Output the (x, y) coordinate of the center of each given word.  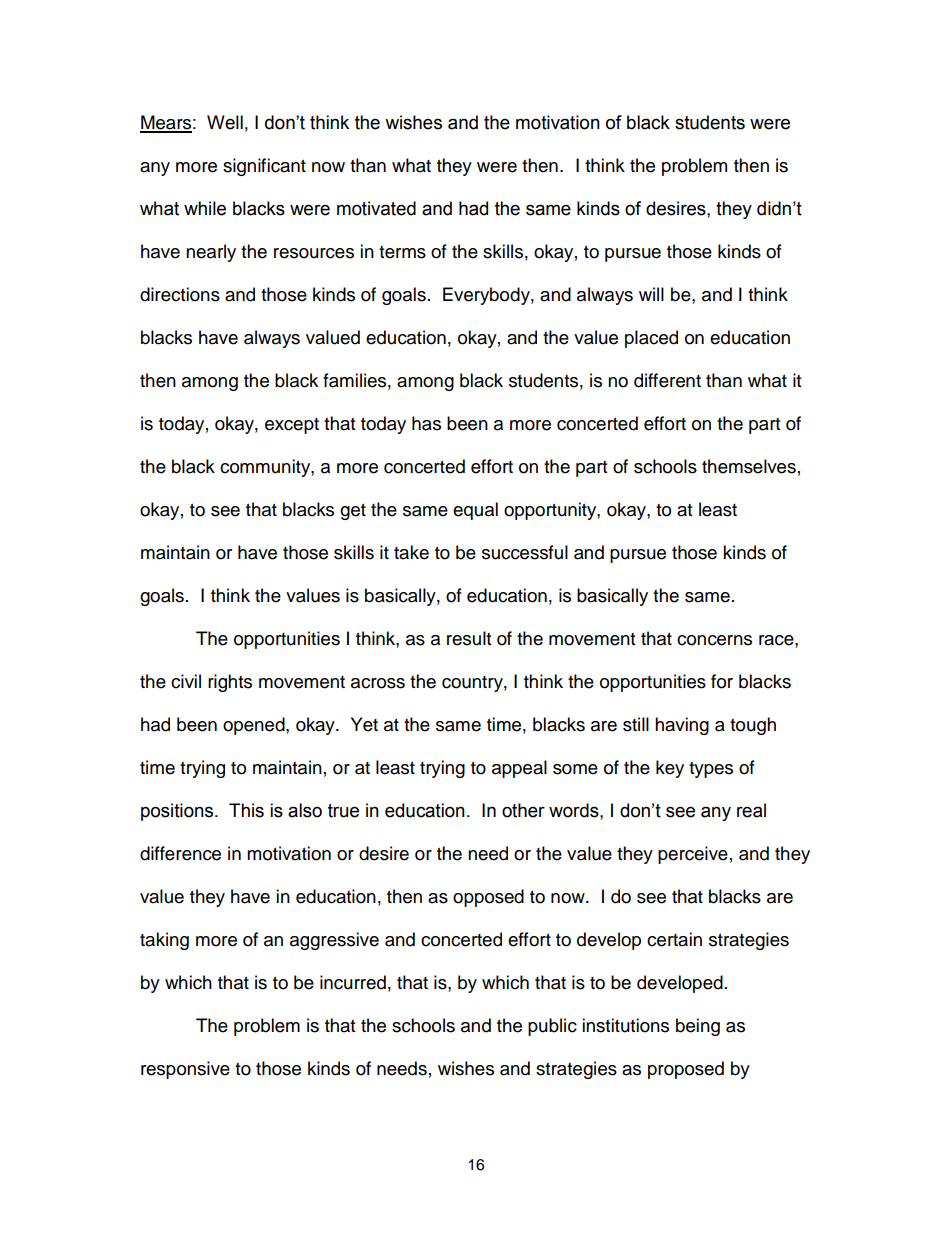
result (469, 638)
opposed (488, 898)
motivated (376, 208)
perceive (693, 855)
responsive (185, 1070)
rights (230, 683)
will (651, 294)
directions (180, 294)
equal (475, 511)
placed (651, 339)
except (292, 426)
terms (402, 252)
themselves (749, 466)
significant (264, 167)
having (682, 726)
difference (180, 853)
